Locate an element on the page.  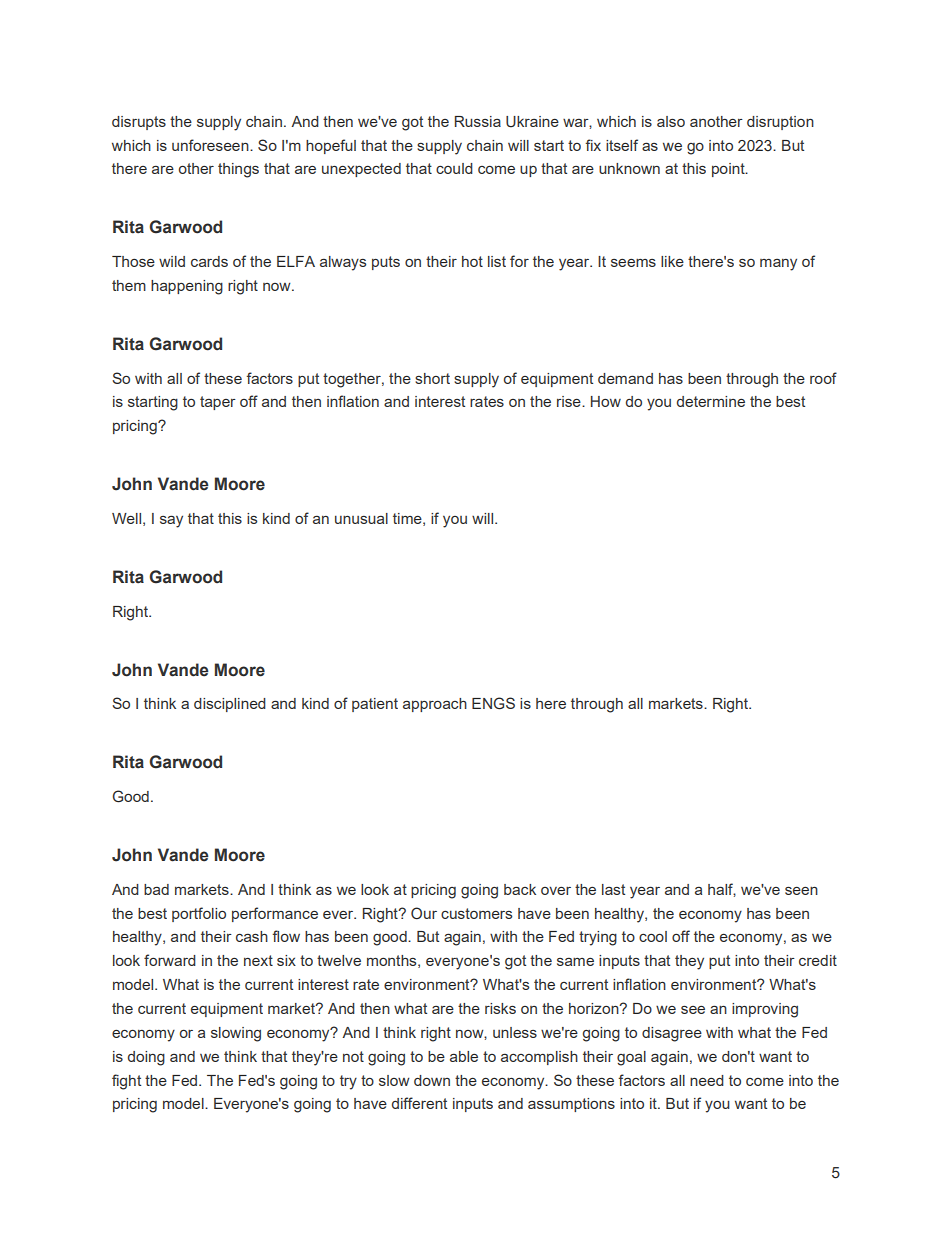
could is located at coordinates (454, 168).
